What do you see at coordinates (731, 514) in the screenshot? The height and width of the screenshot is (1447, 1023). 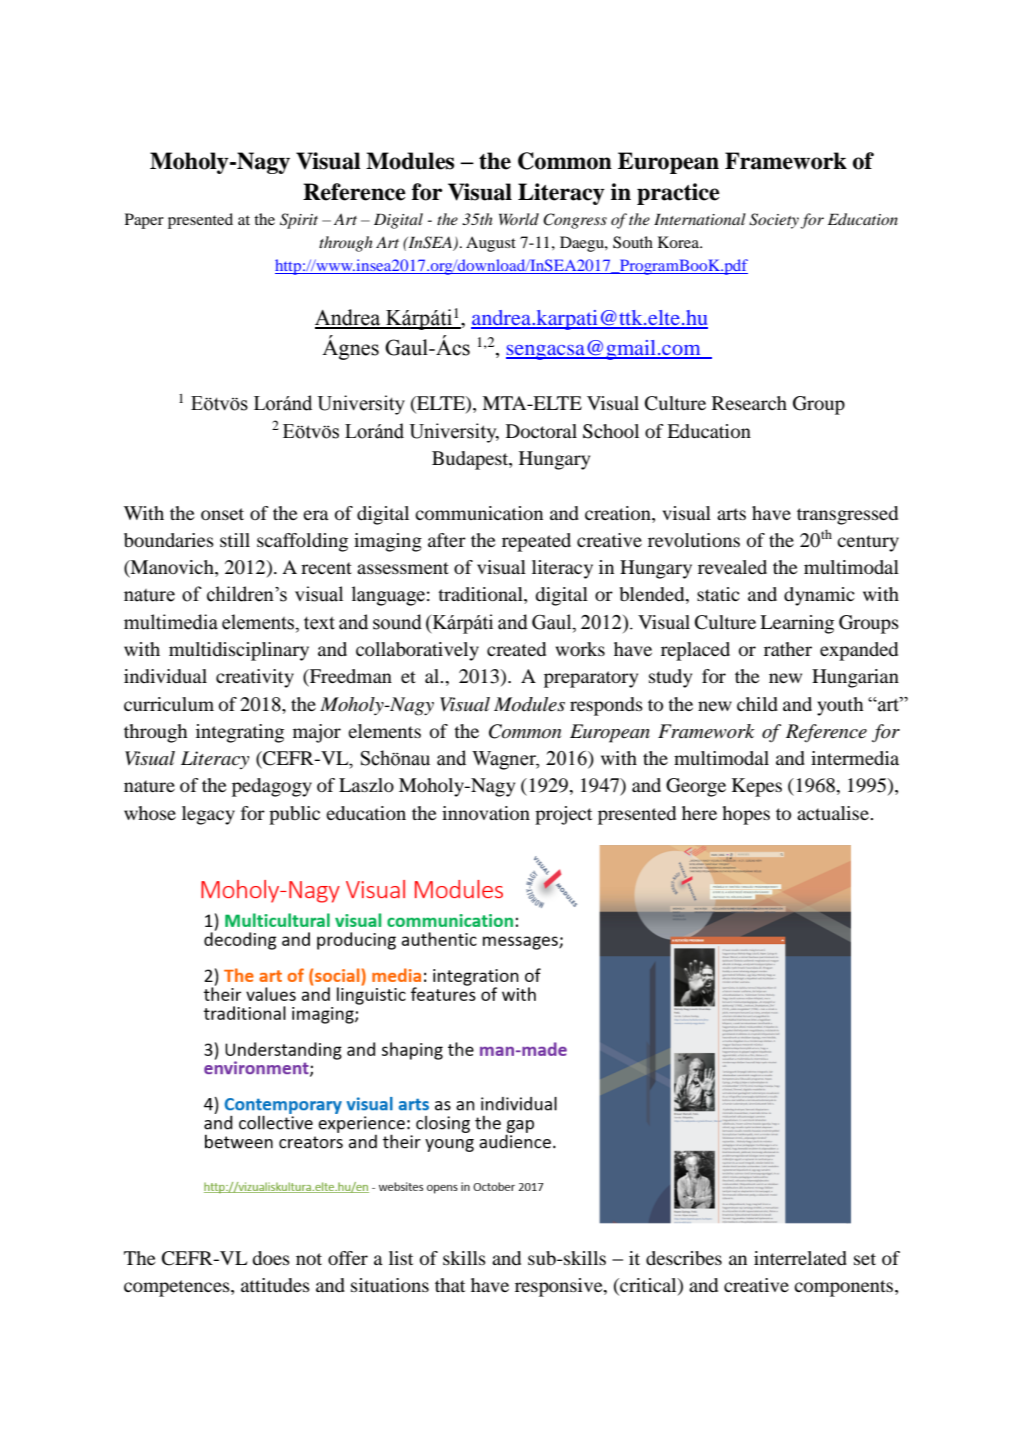 I see `arts` at bounding box center [731, 514].
